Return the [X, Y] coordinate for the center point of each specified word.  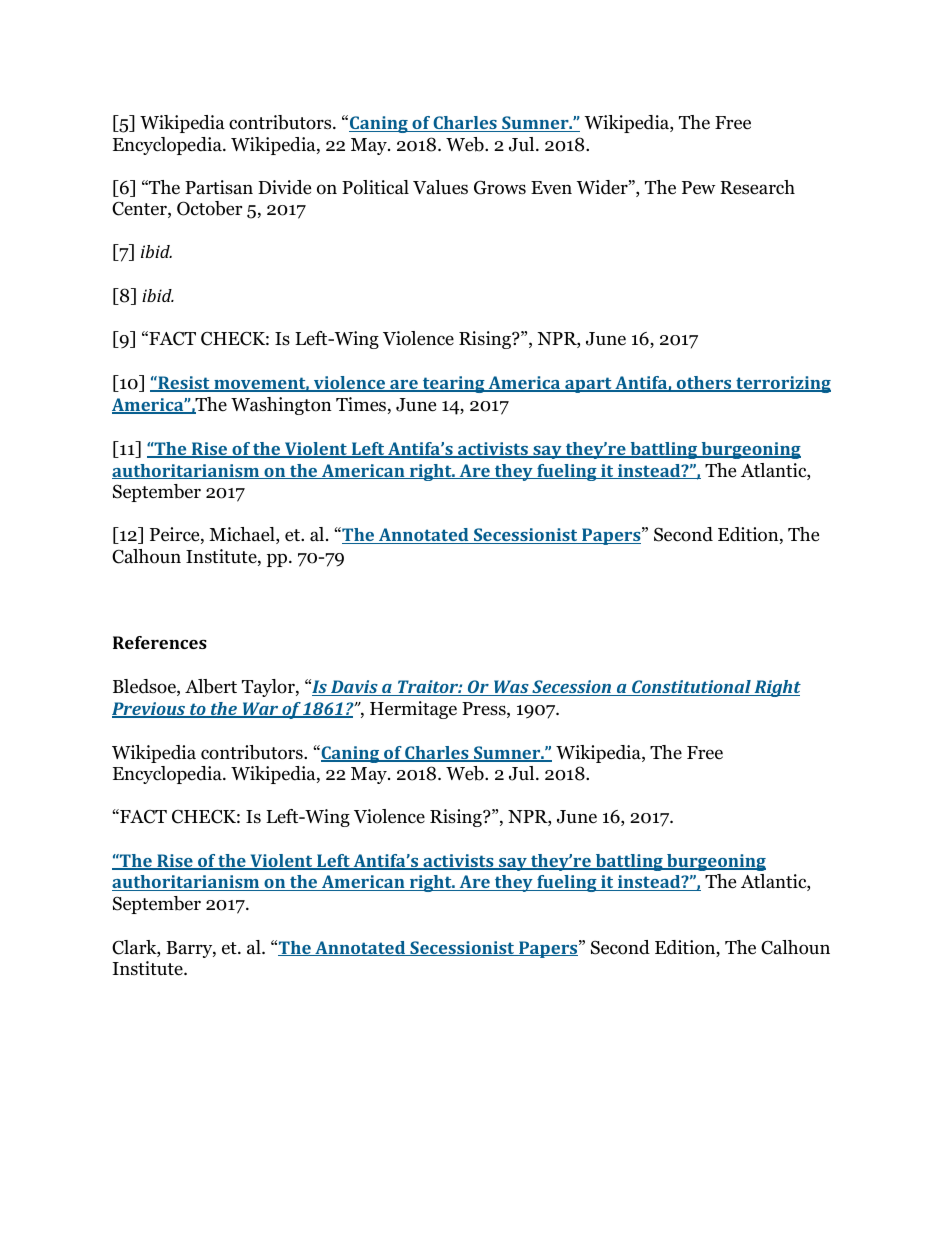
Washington [281, 406]
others [704, 384]
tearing [453, 384]
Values [440, 187]
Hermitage [413, 710]
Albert [211, 686]
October [209, 208]
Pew [698, 188]
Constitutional [691, 688]
